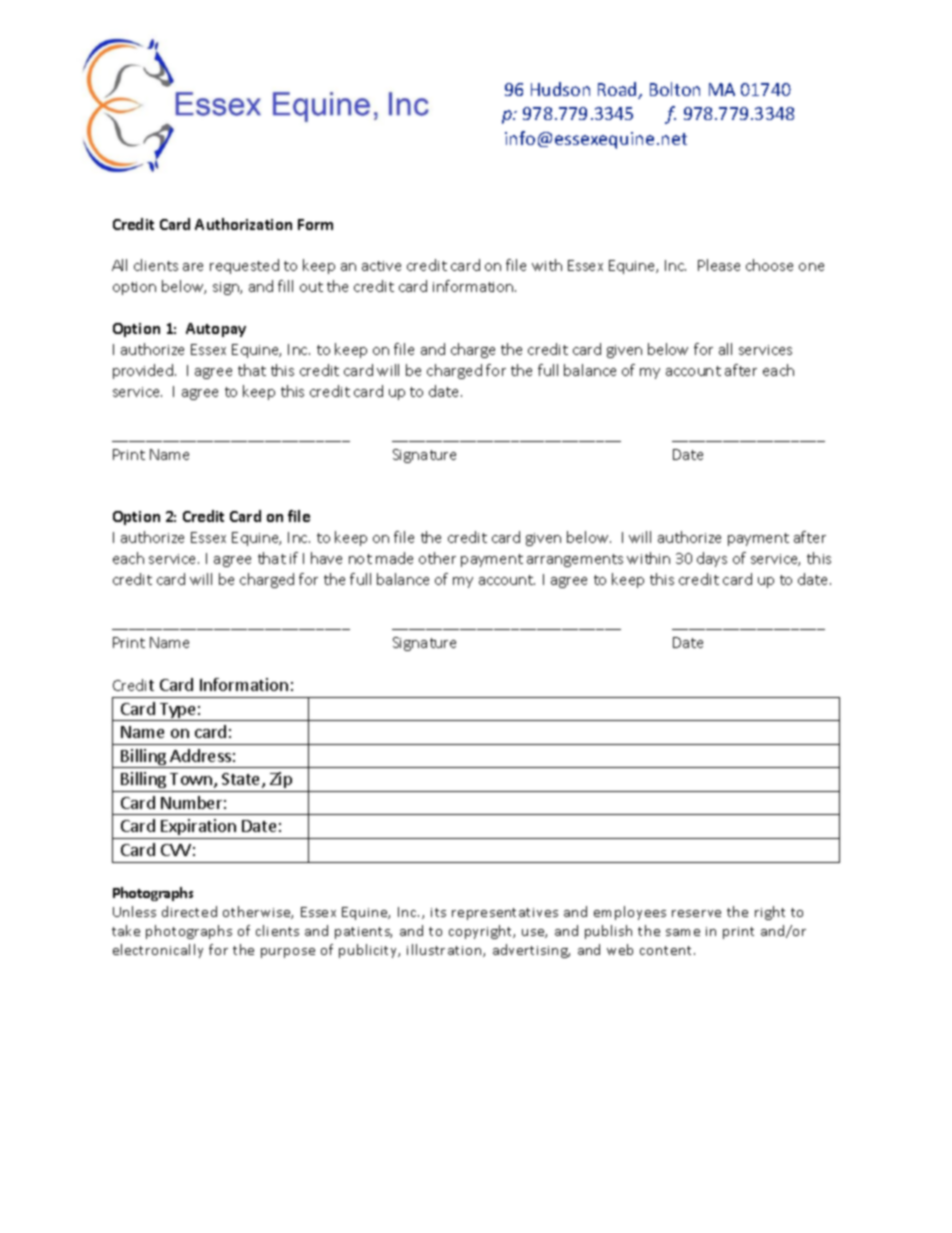 Image resolution: width=952 pixels, height=1233 pixels. What do you see at coordinates (560, 89) in the screenshot?
I see `Hudson` at bounding box center [560, 89].
